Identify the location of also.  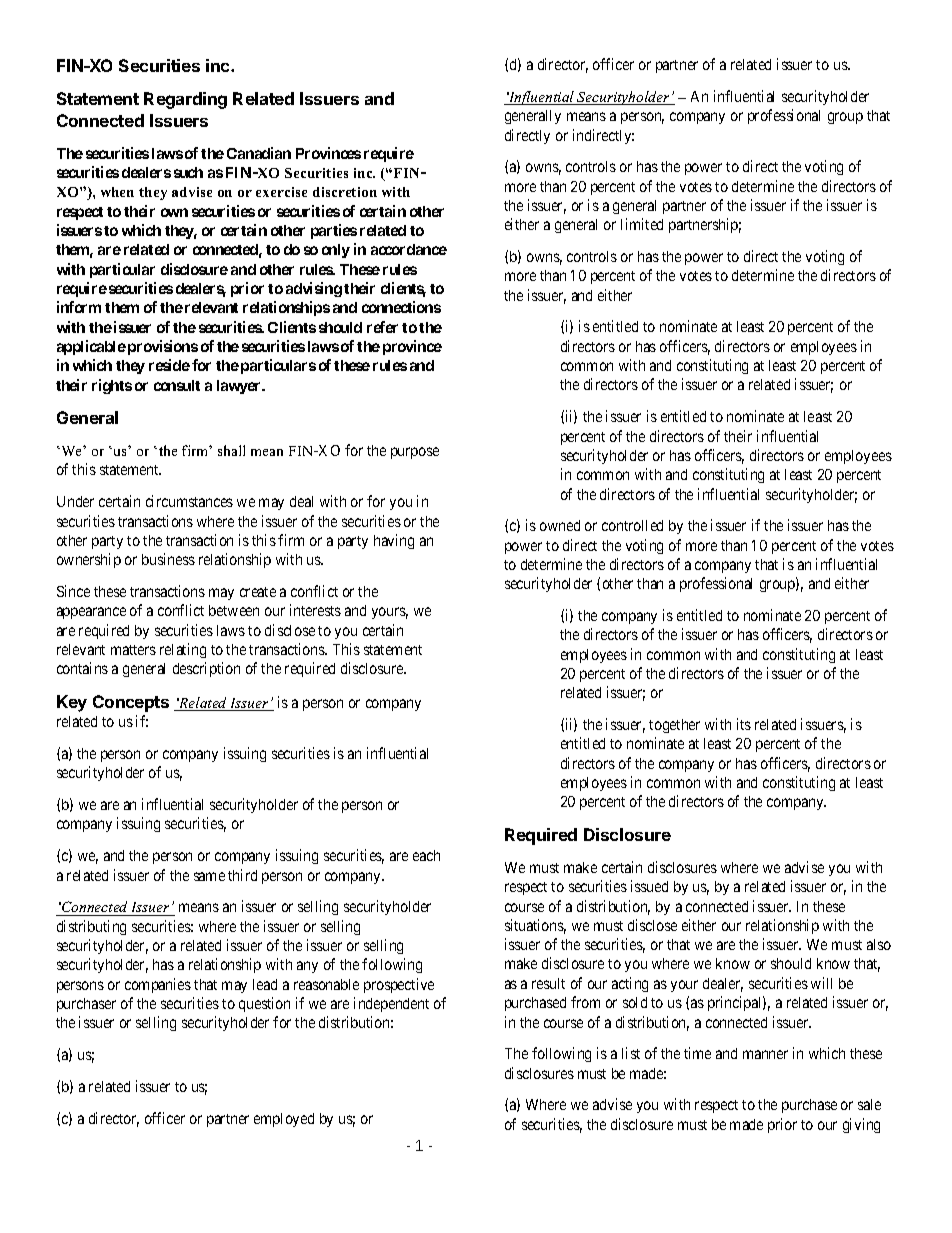
(879, 944).
